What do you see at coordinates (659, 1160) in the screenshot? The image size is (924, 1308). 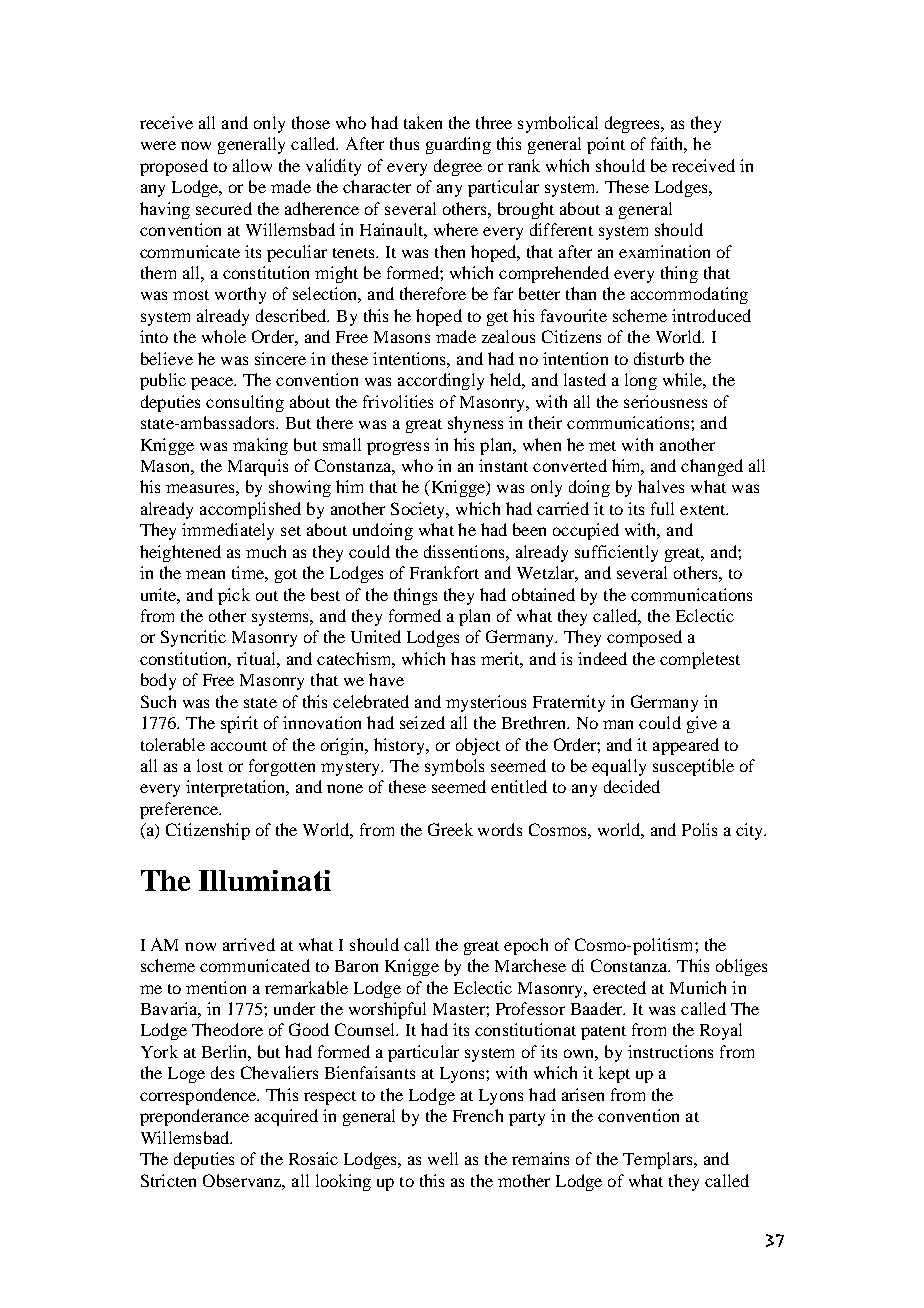 I see `Templars` at bounding box center [659, 1160].
